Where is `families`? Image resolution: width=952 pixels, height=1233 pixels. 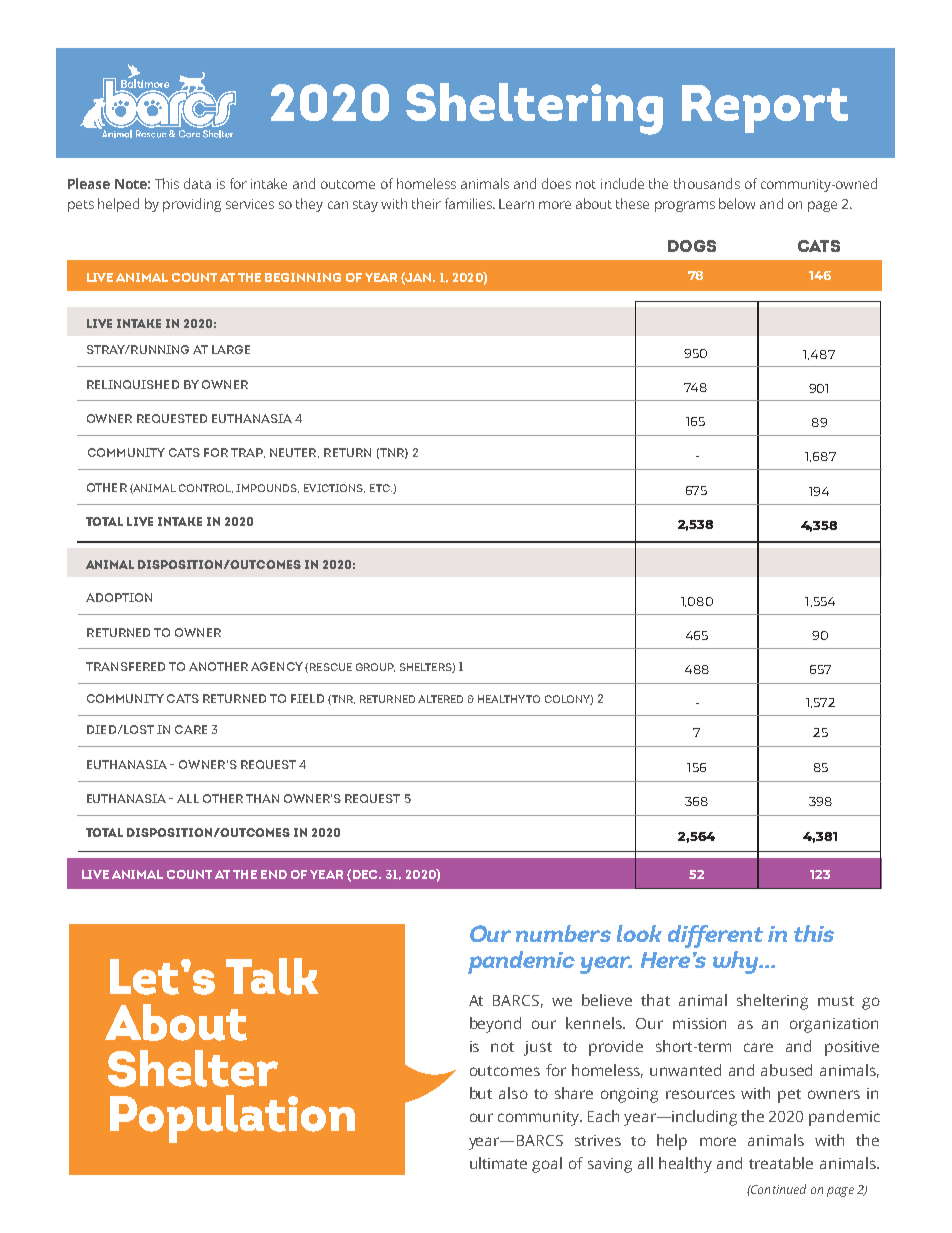 families is located at coordinates (469, 203).
